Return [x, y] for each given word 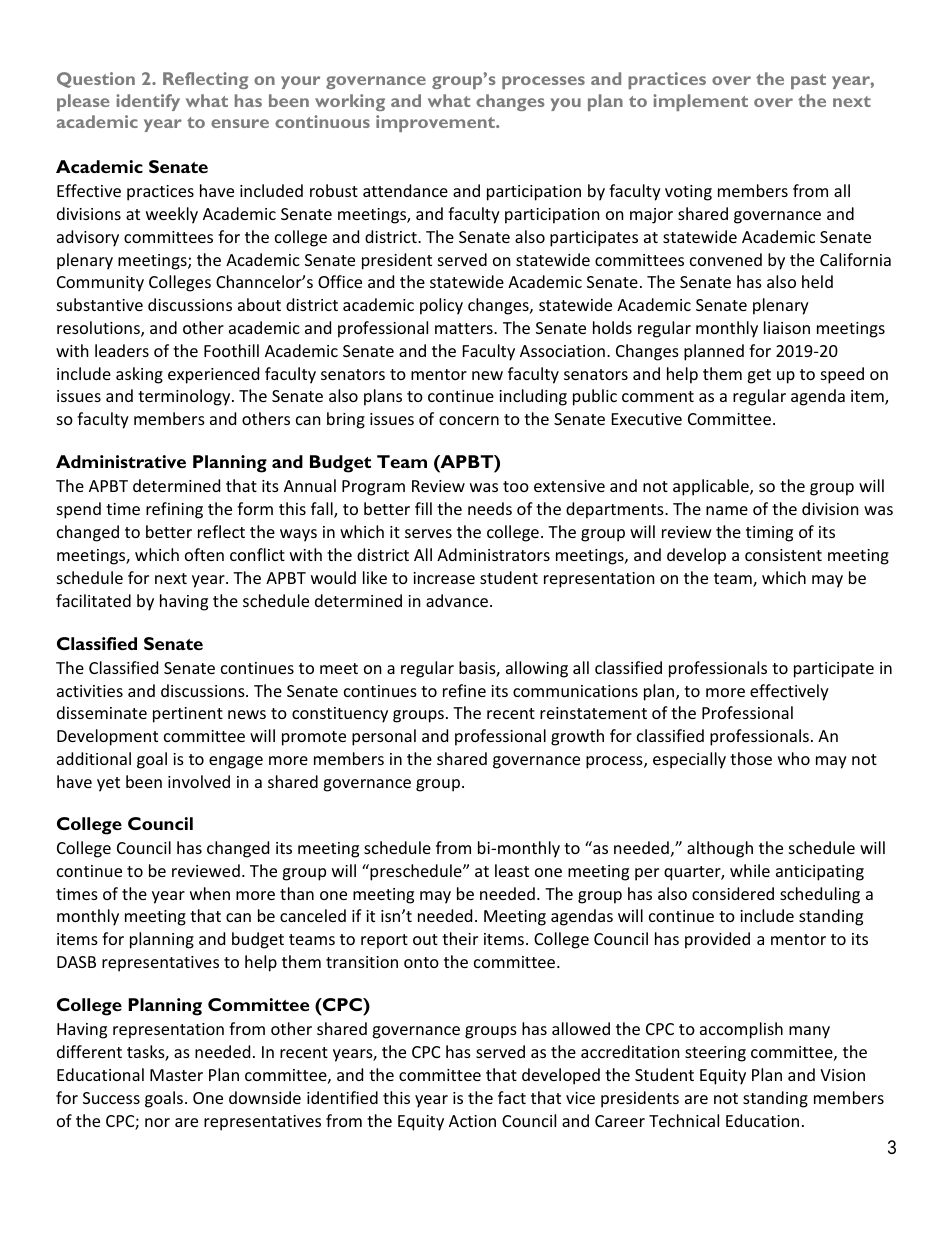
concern [469, 420]
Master [176, 1075]
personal [384, 737]
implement [700, 102]
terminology [185, 397]
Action [472, 1121]
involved [199, 781]
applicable [712, 487]
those [751, 758]
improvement [436, 123]
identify [148, 102]
